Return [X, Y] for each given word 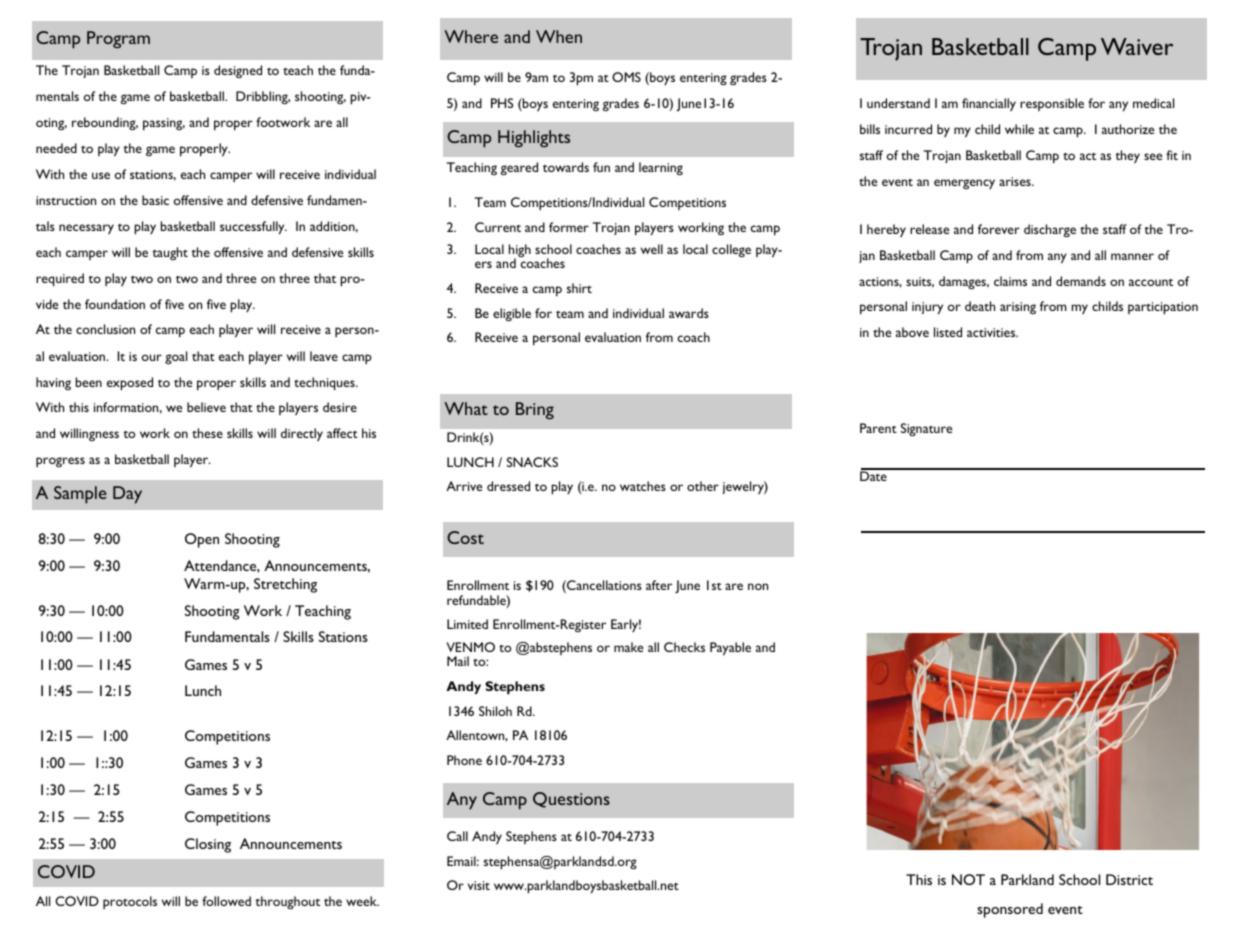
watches [643, 486]
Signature [926, 429]
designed [238, 71]
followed [226, 901]
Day [127, 495]
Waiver [1137, 46]
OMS [626, 77]
